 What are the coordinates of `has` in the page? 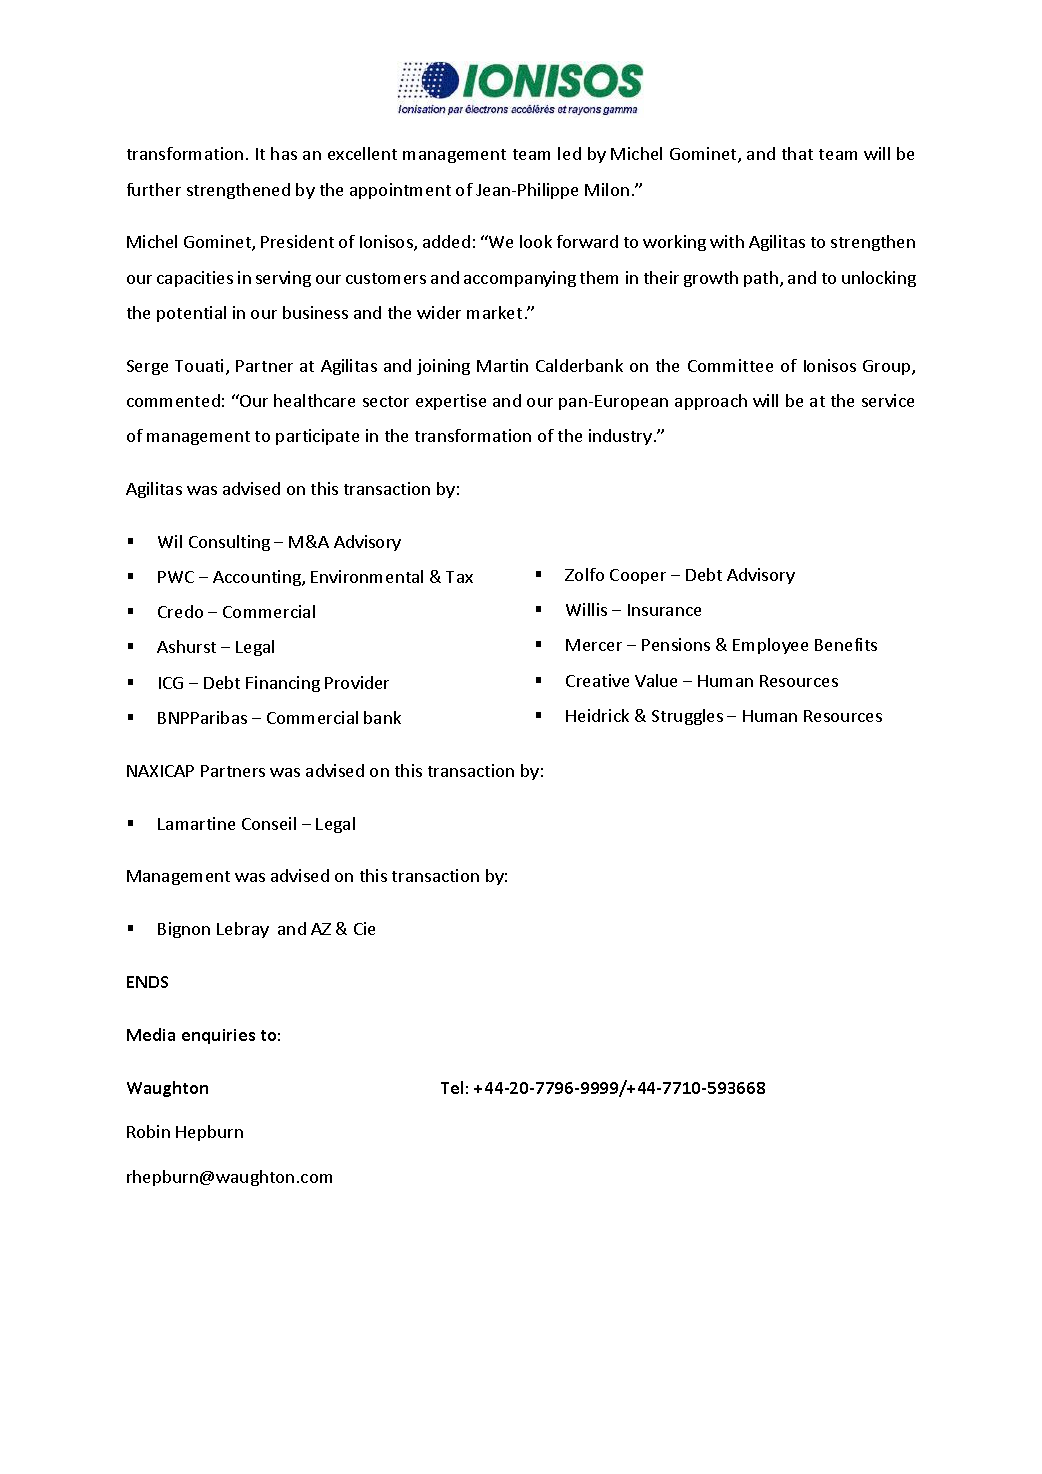 It's located at (284, 153).
